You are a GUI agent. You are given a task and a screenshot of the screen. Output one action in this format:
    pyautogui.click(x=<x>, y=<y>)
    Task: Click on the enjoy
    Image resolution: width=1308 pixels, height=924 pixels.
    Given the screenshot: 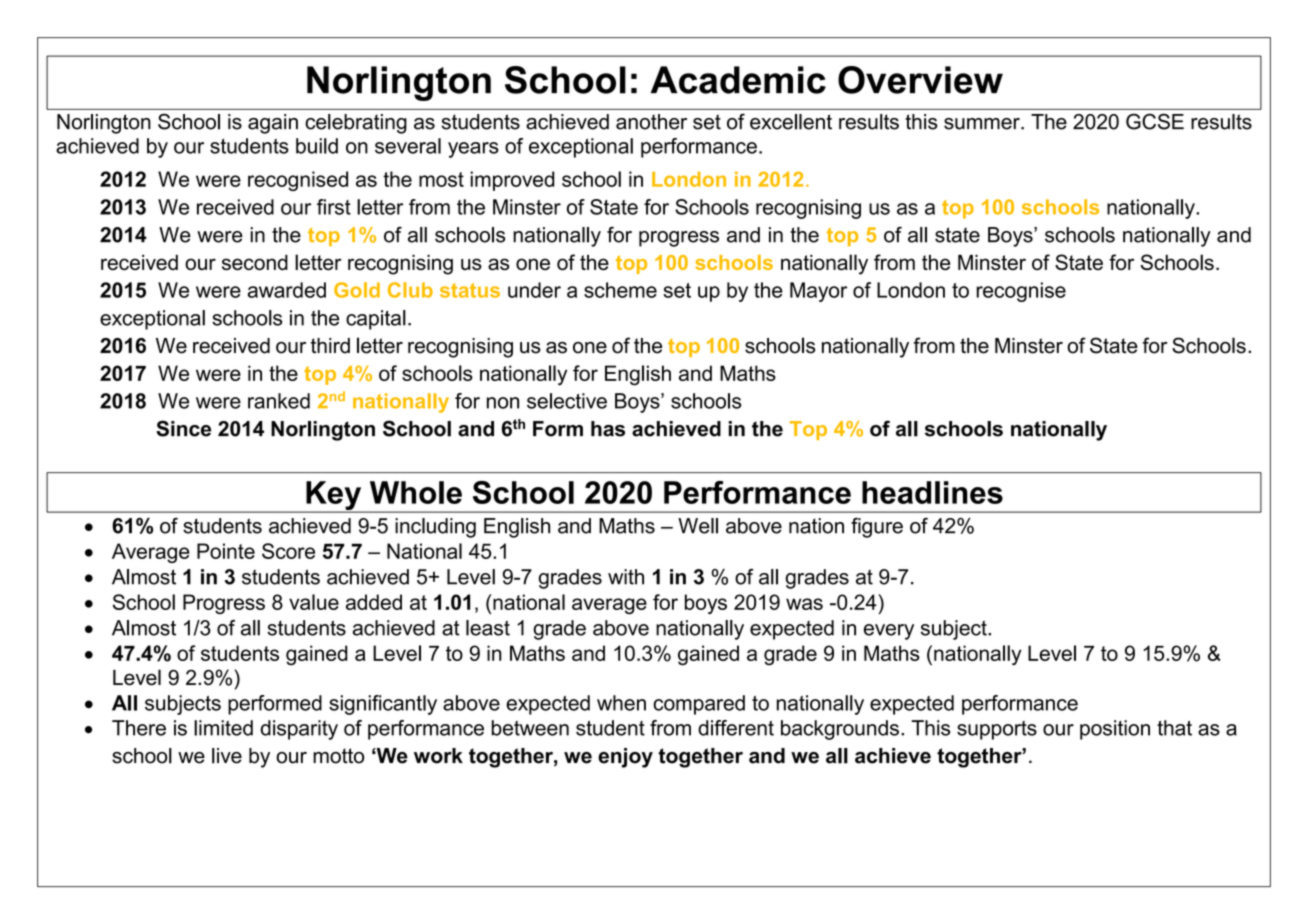 What is the action you would take?
    pyautogui.click(x=625, y=758)
